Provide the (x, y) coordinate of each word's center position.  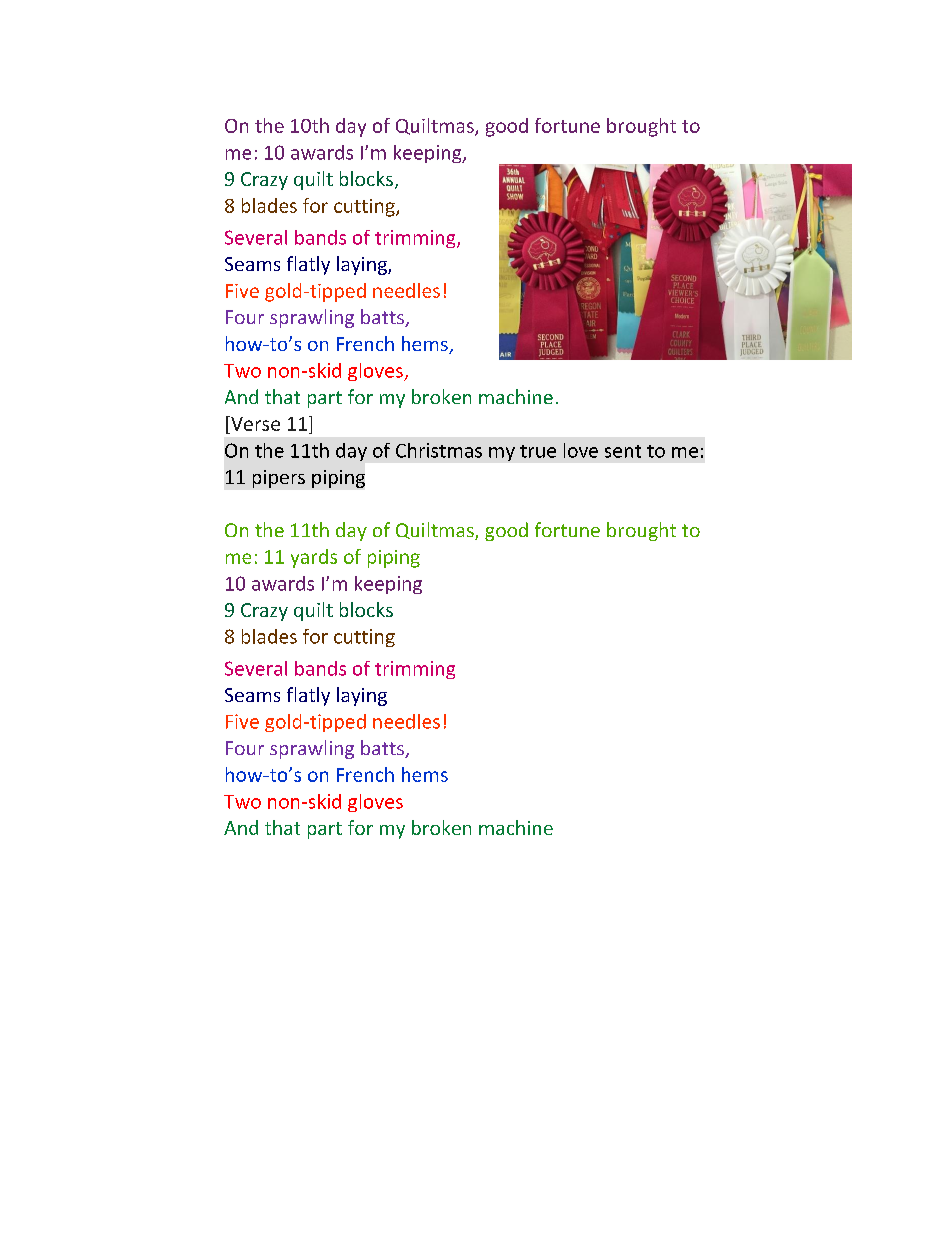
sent (623, 451)
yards (314, 558)
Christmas (439, 450)
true (538, 451)
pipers (279, 479)
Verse (254, 423)
